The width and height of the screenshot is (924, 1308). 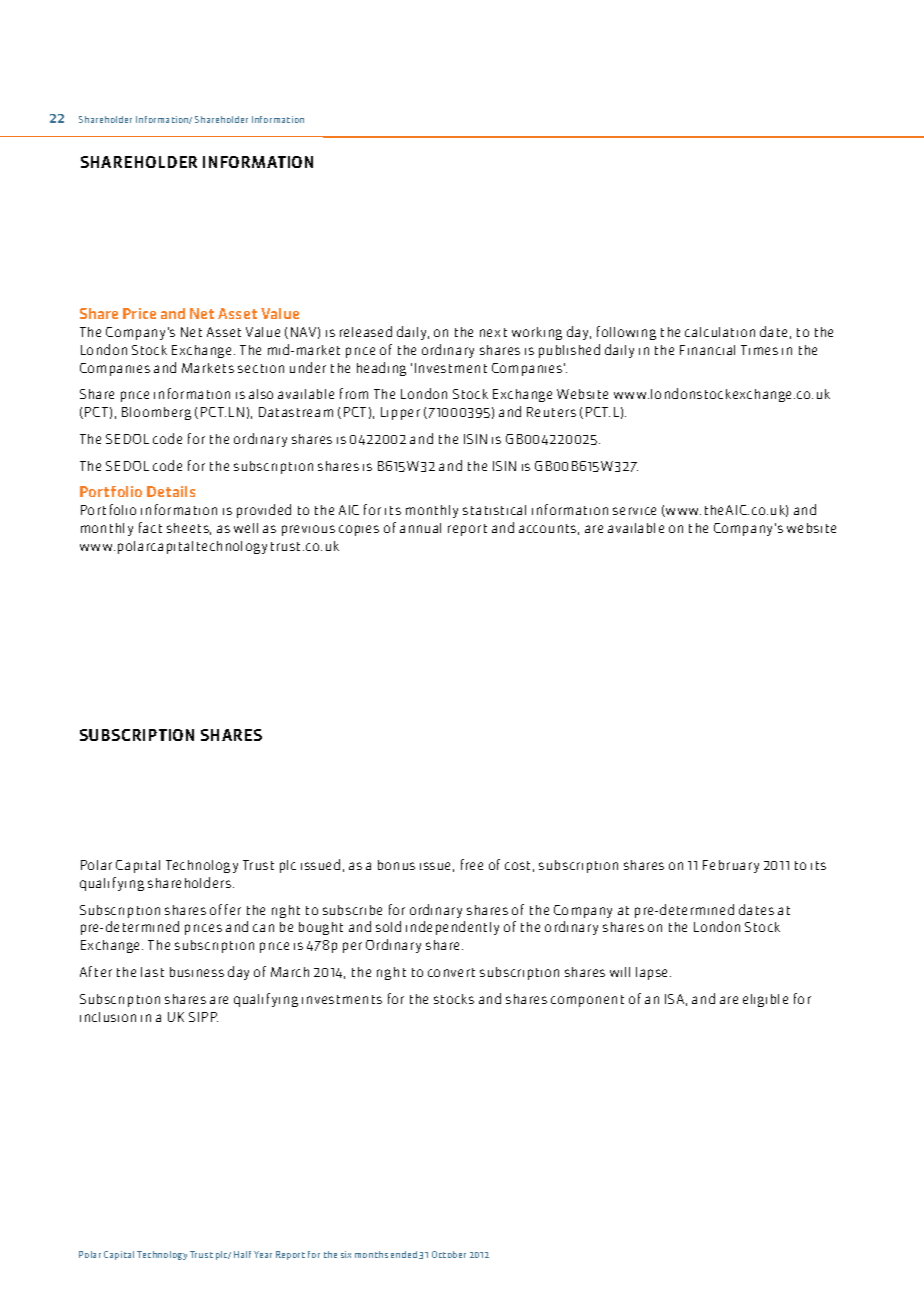 I want to click on business, so click(x=197, y=972).
